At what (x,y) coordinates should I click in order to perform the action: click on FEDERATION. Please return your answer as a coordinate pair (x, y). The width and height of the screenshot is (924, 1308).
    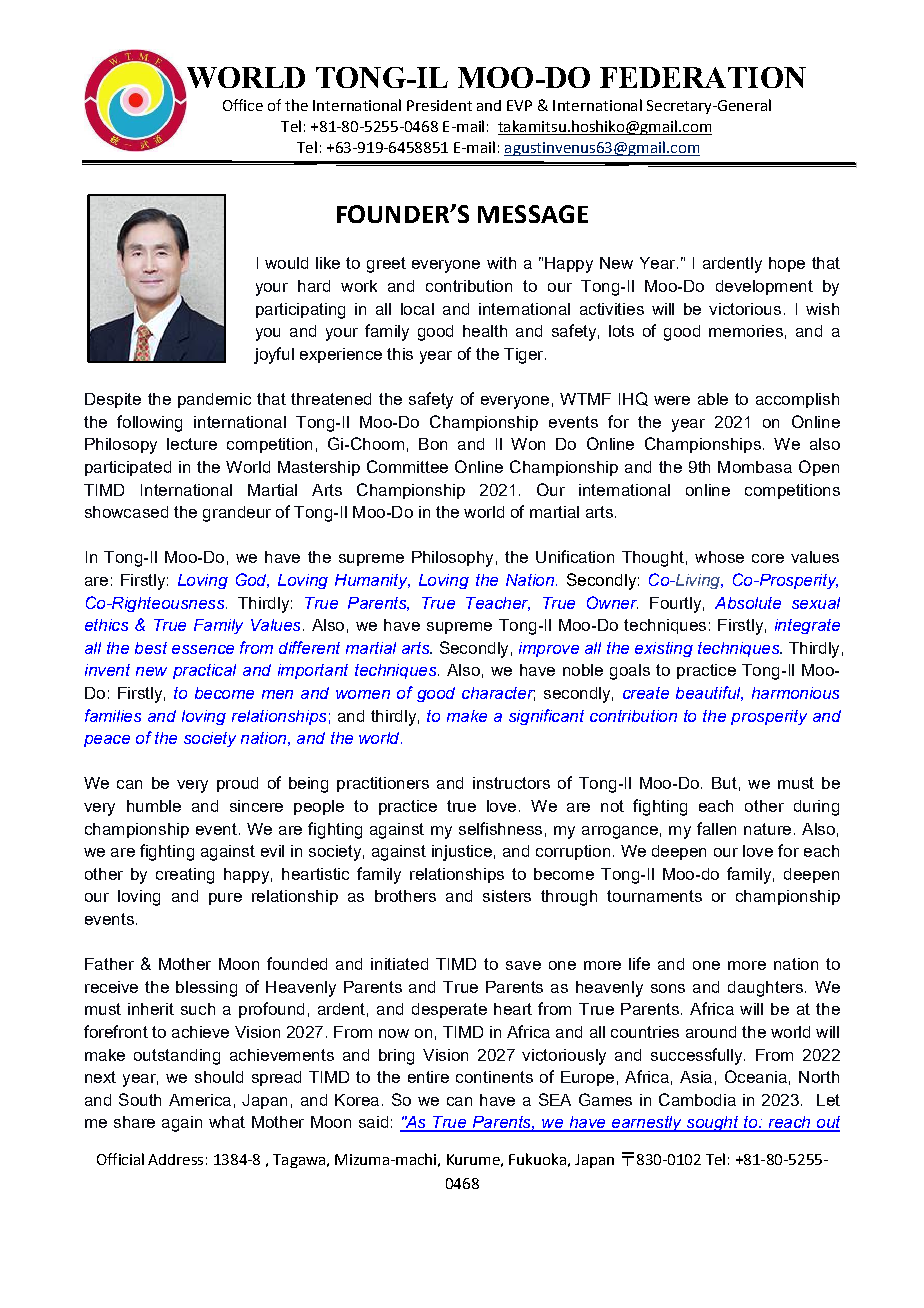
    Looking at the image, I should click on (703, 77).
